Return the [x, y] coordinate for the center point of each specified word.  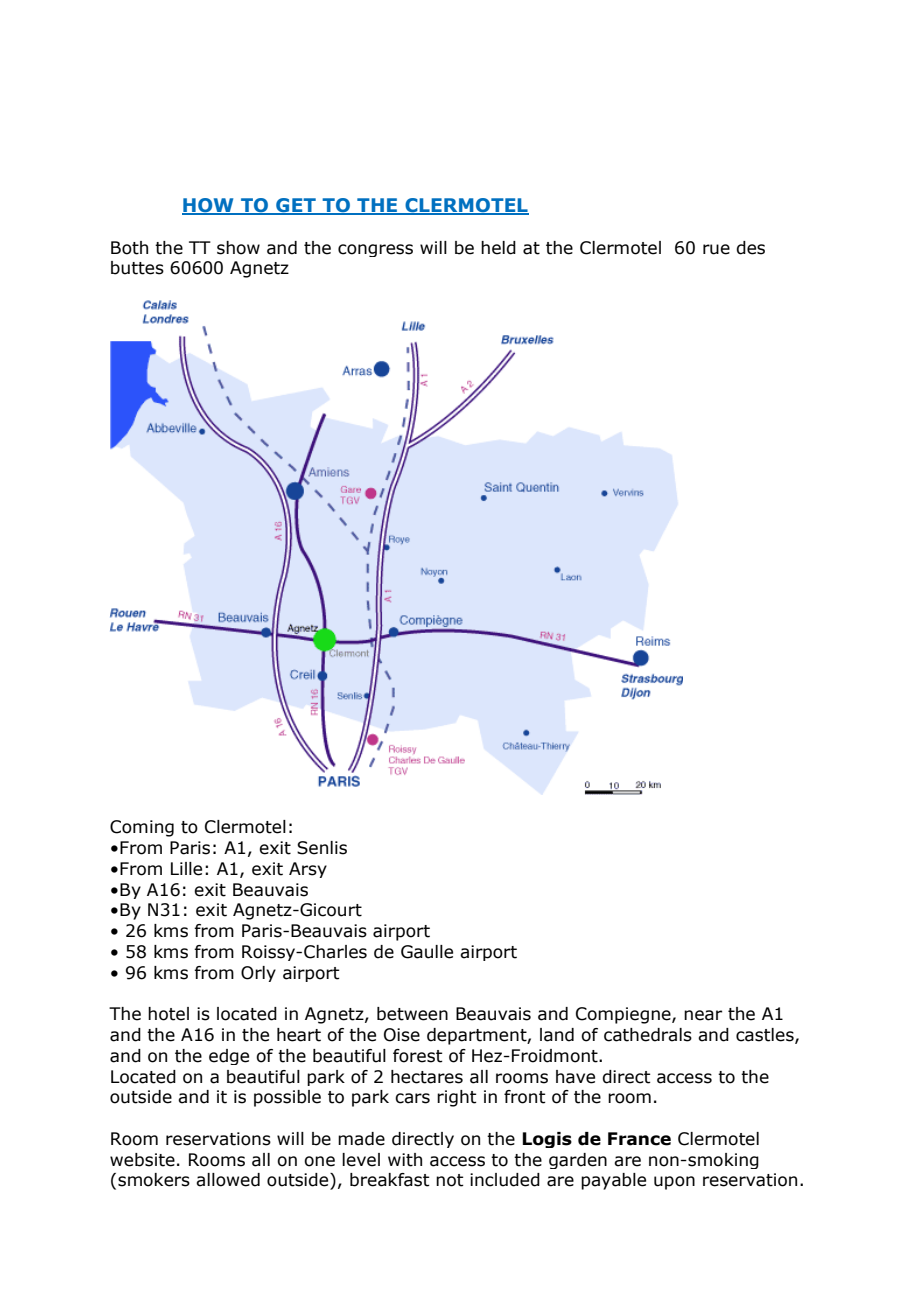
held [498, 248]
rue [716, 249]
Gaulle [427, 952]
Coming [142, 828]
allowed [228, 1180]
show [238, 248]
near [703, 1015]
